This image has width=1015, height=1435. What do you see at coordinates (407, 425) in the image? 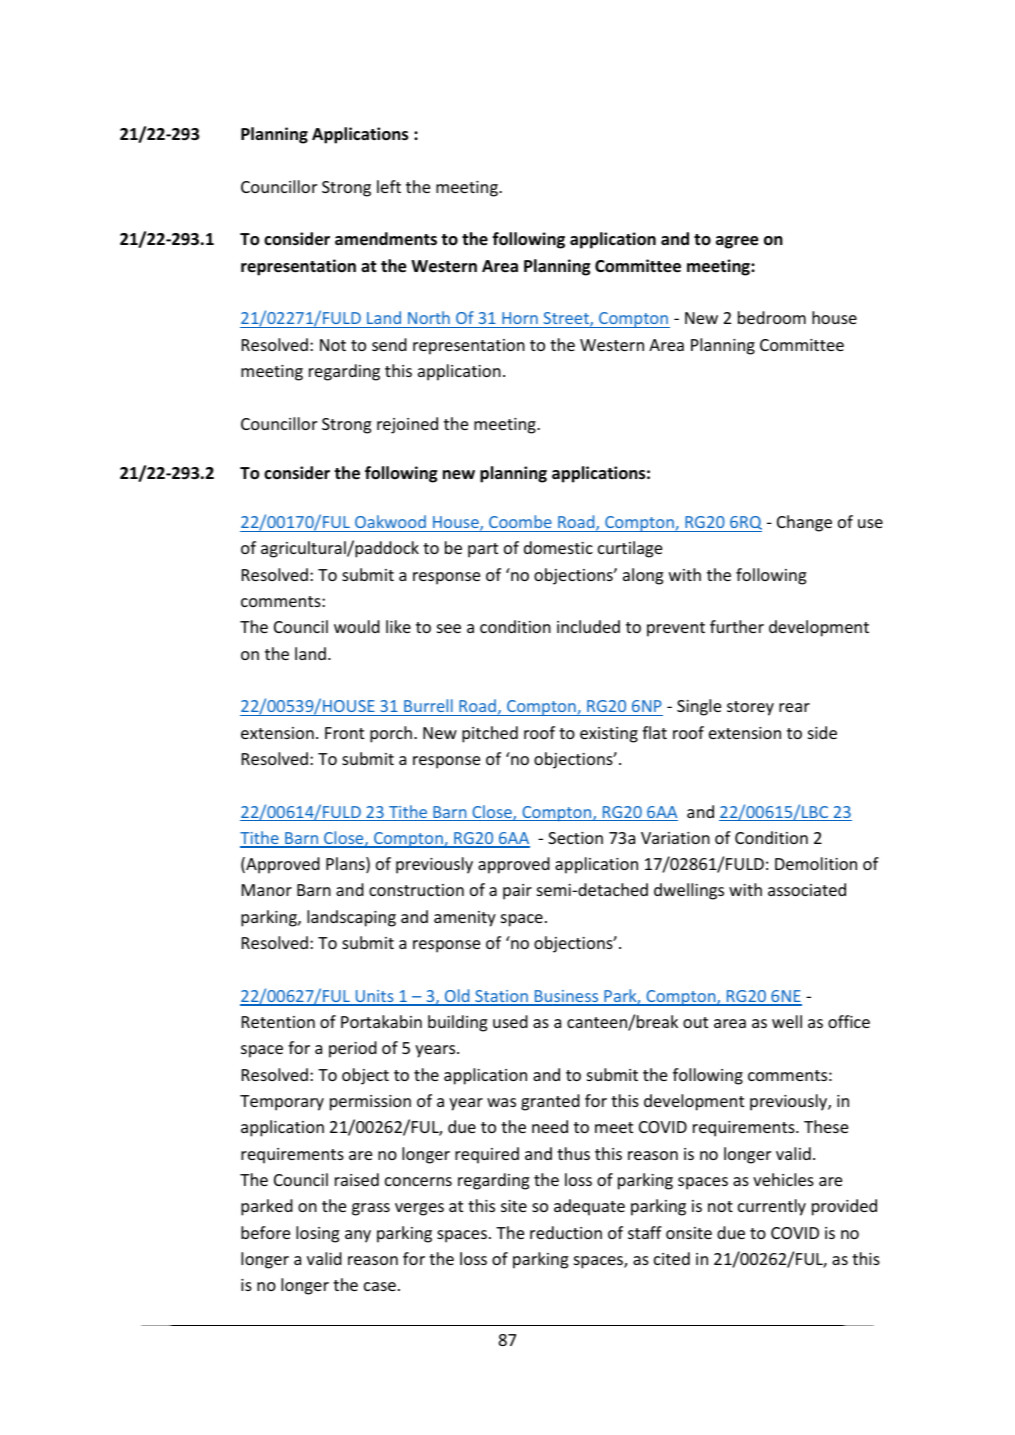
I see `rejoined` at bounding box center [407, 425].
